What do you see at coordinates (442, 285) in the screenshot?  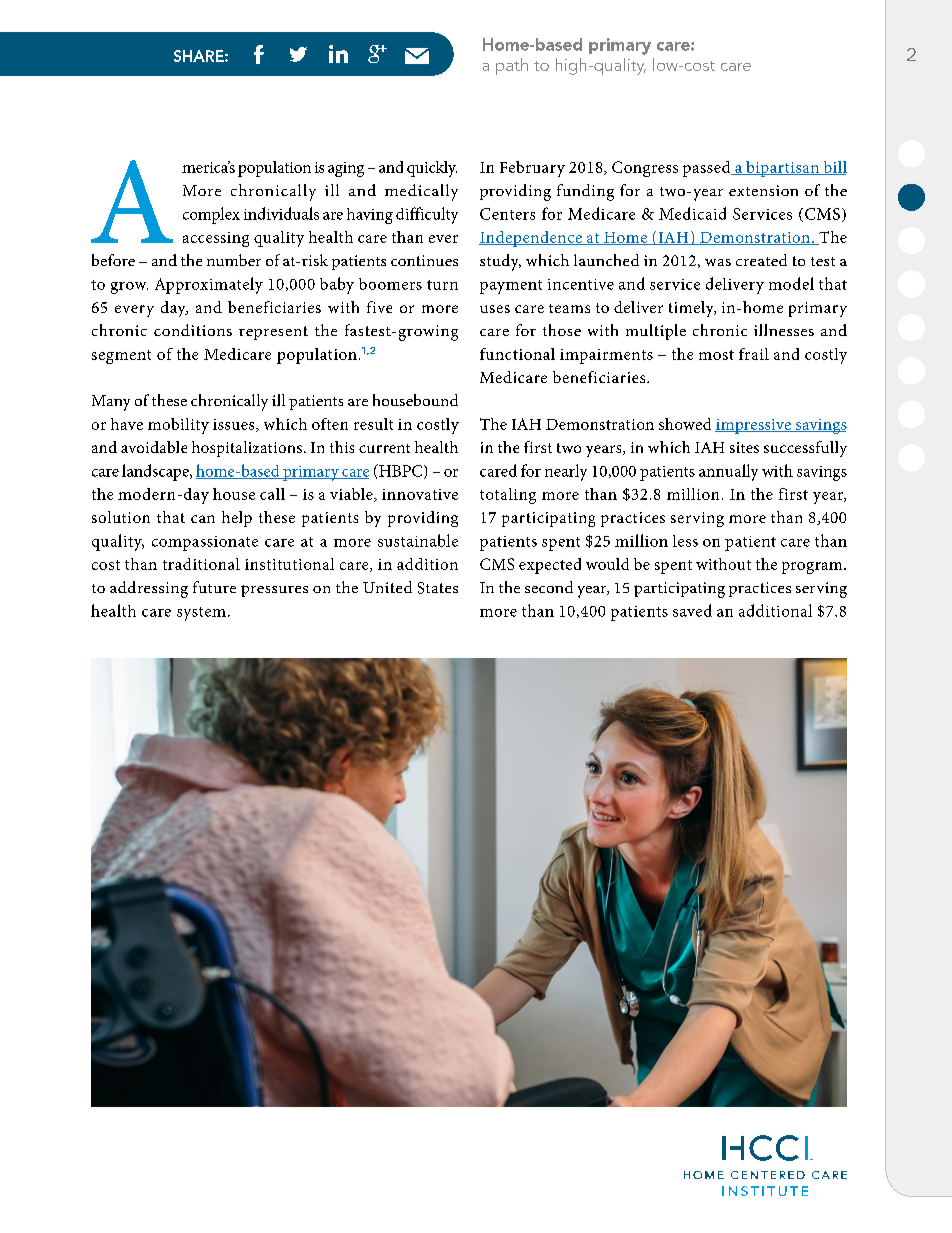 I see `turn` at bounding box center [442, 285].
